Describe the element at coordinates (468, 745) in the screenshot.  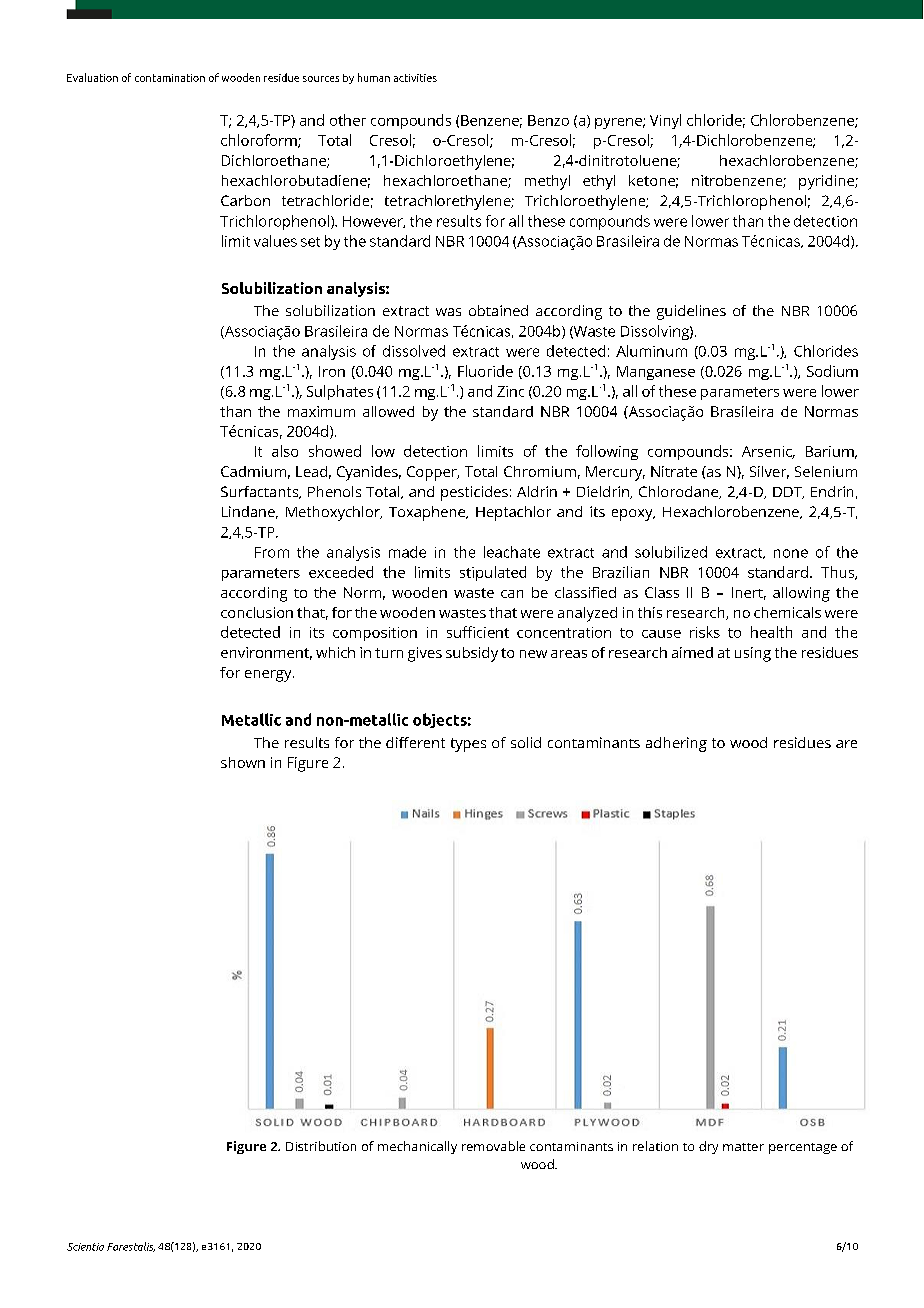
I see `types` at that location.
